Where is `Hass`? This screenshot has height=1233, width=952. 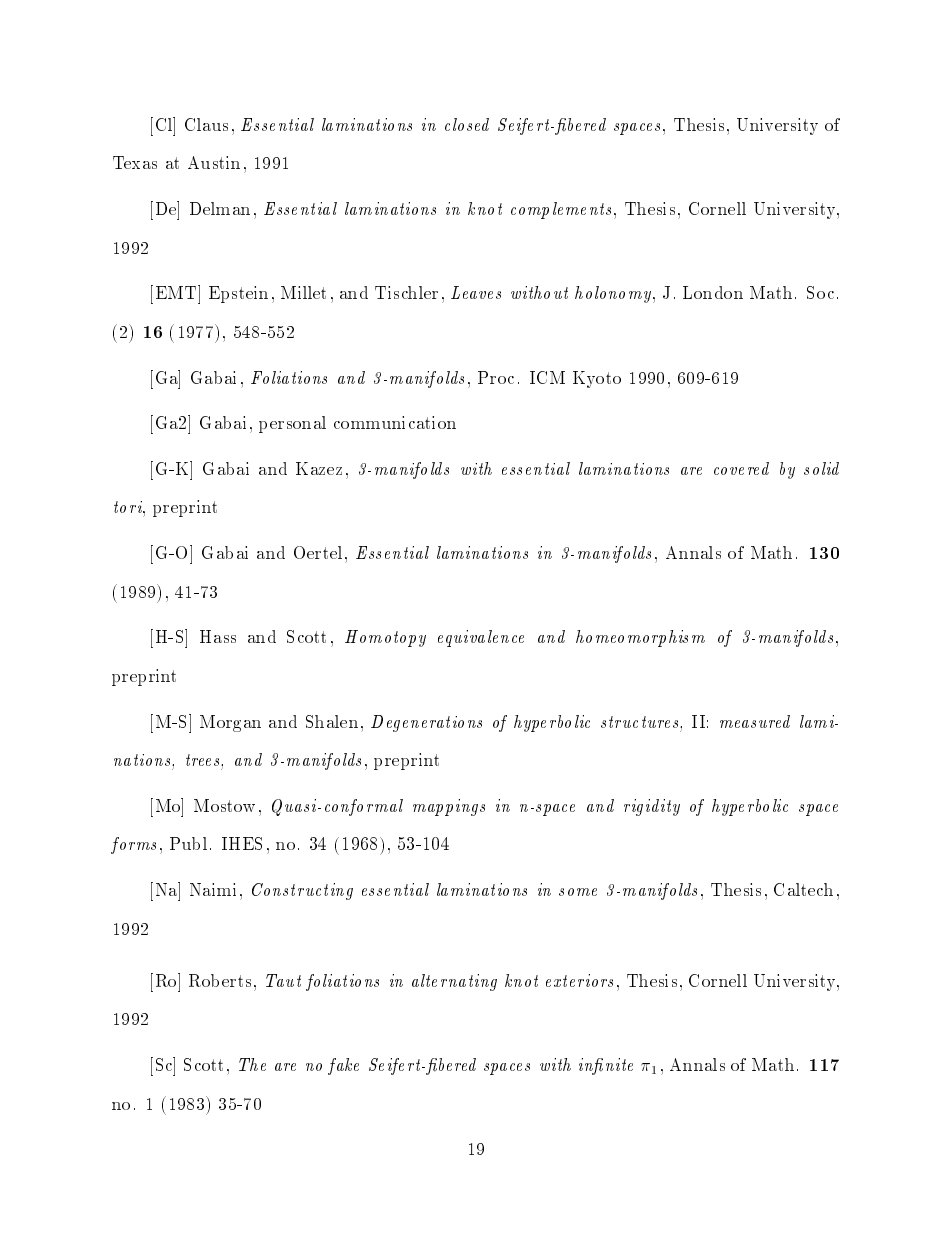 Hass is located at coordinates (218, 636).
